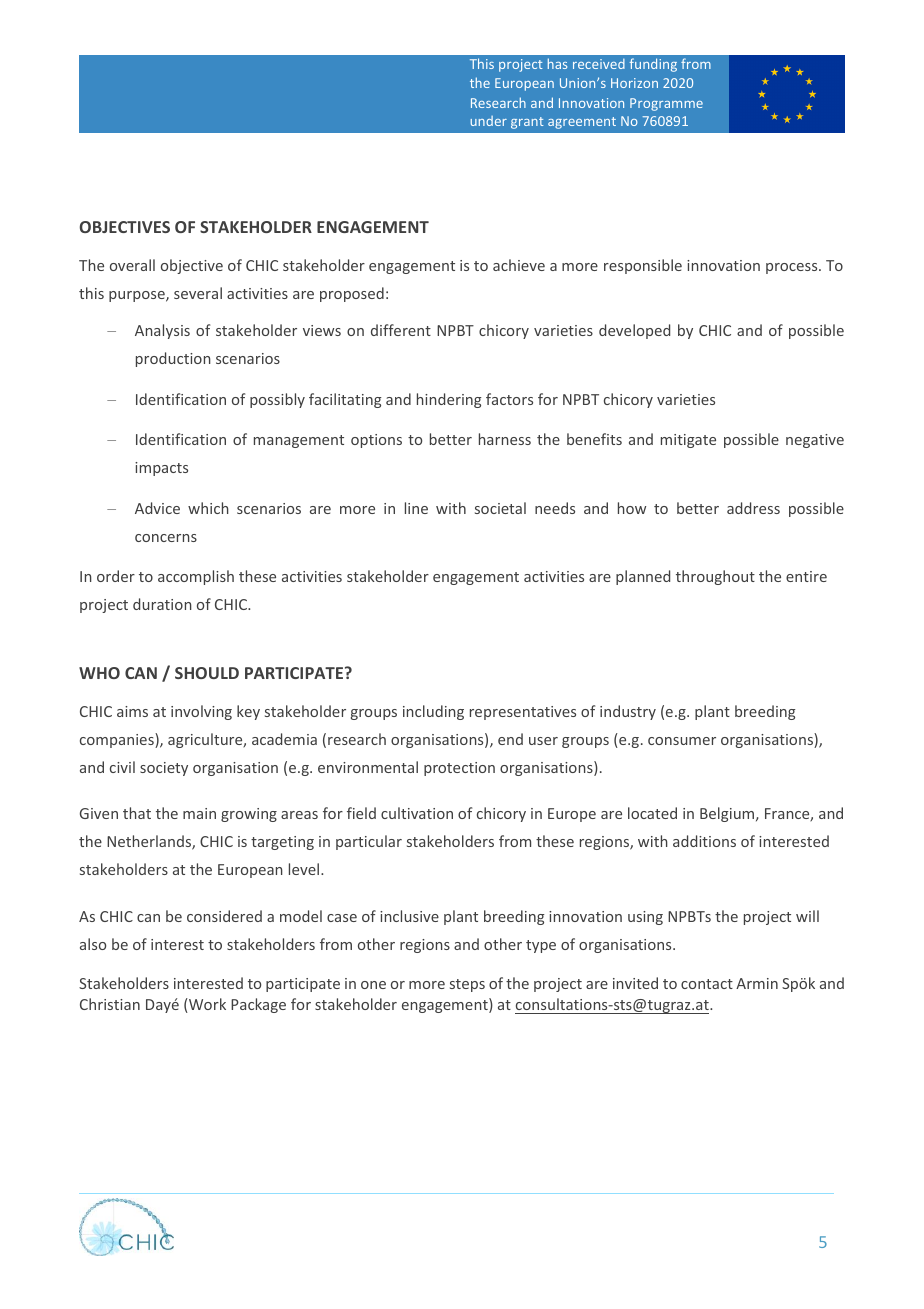 The height and width of the screenshot is (1309, 924). I want to click on under, so click(488, 121).
